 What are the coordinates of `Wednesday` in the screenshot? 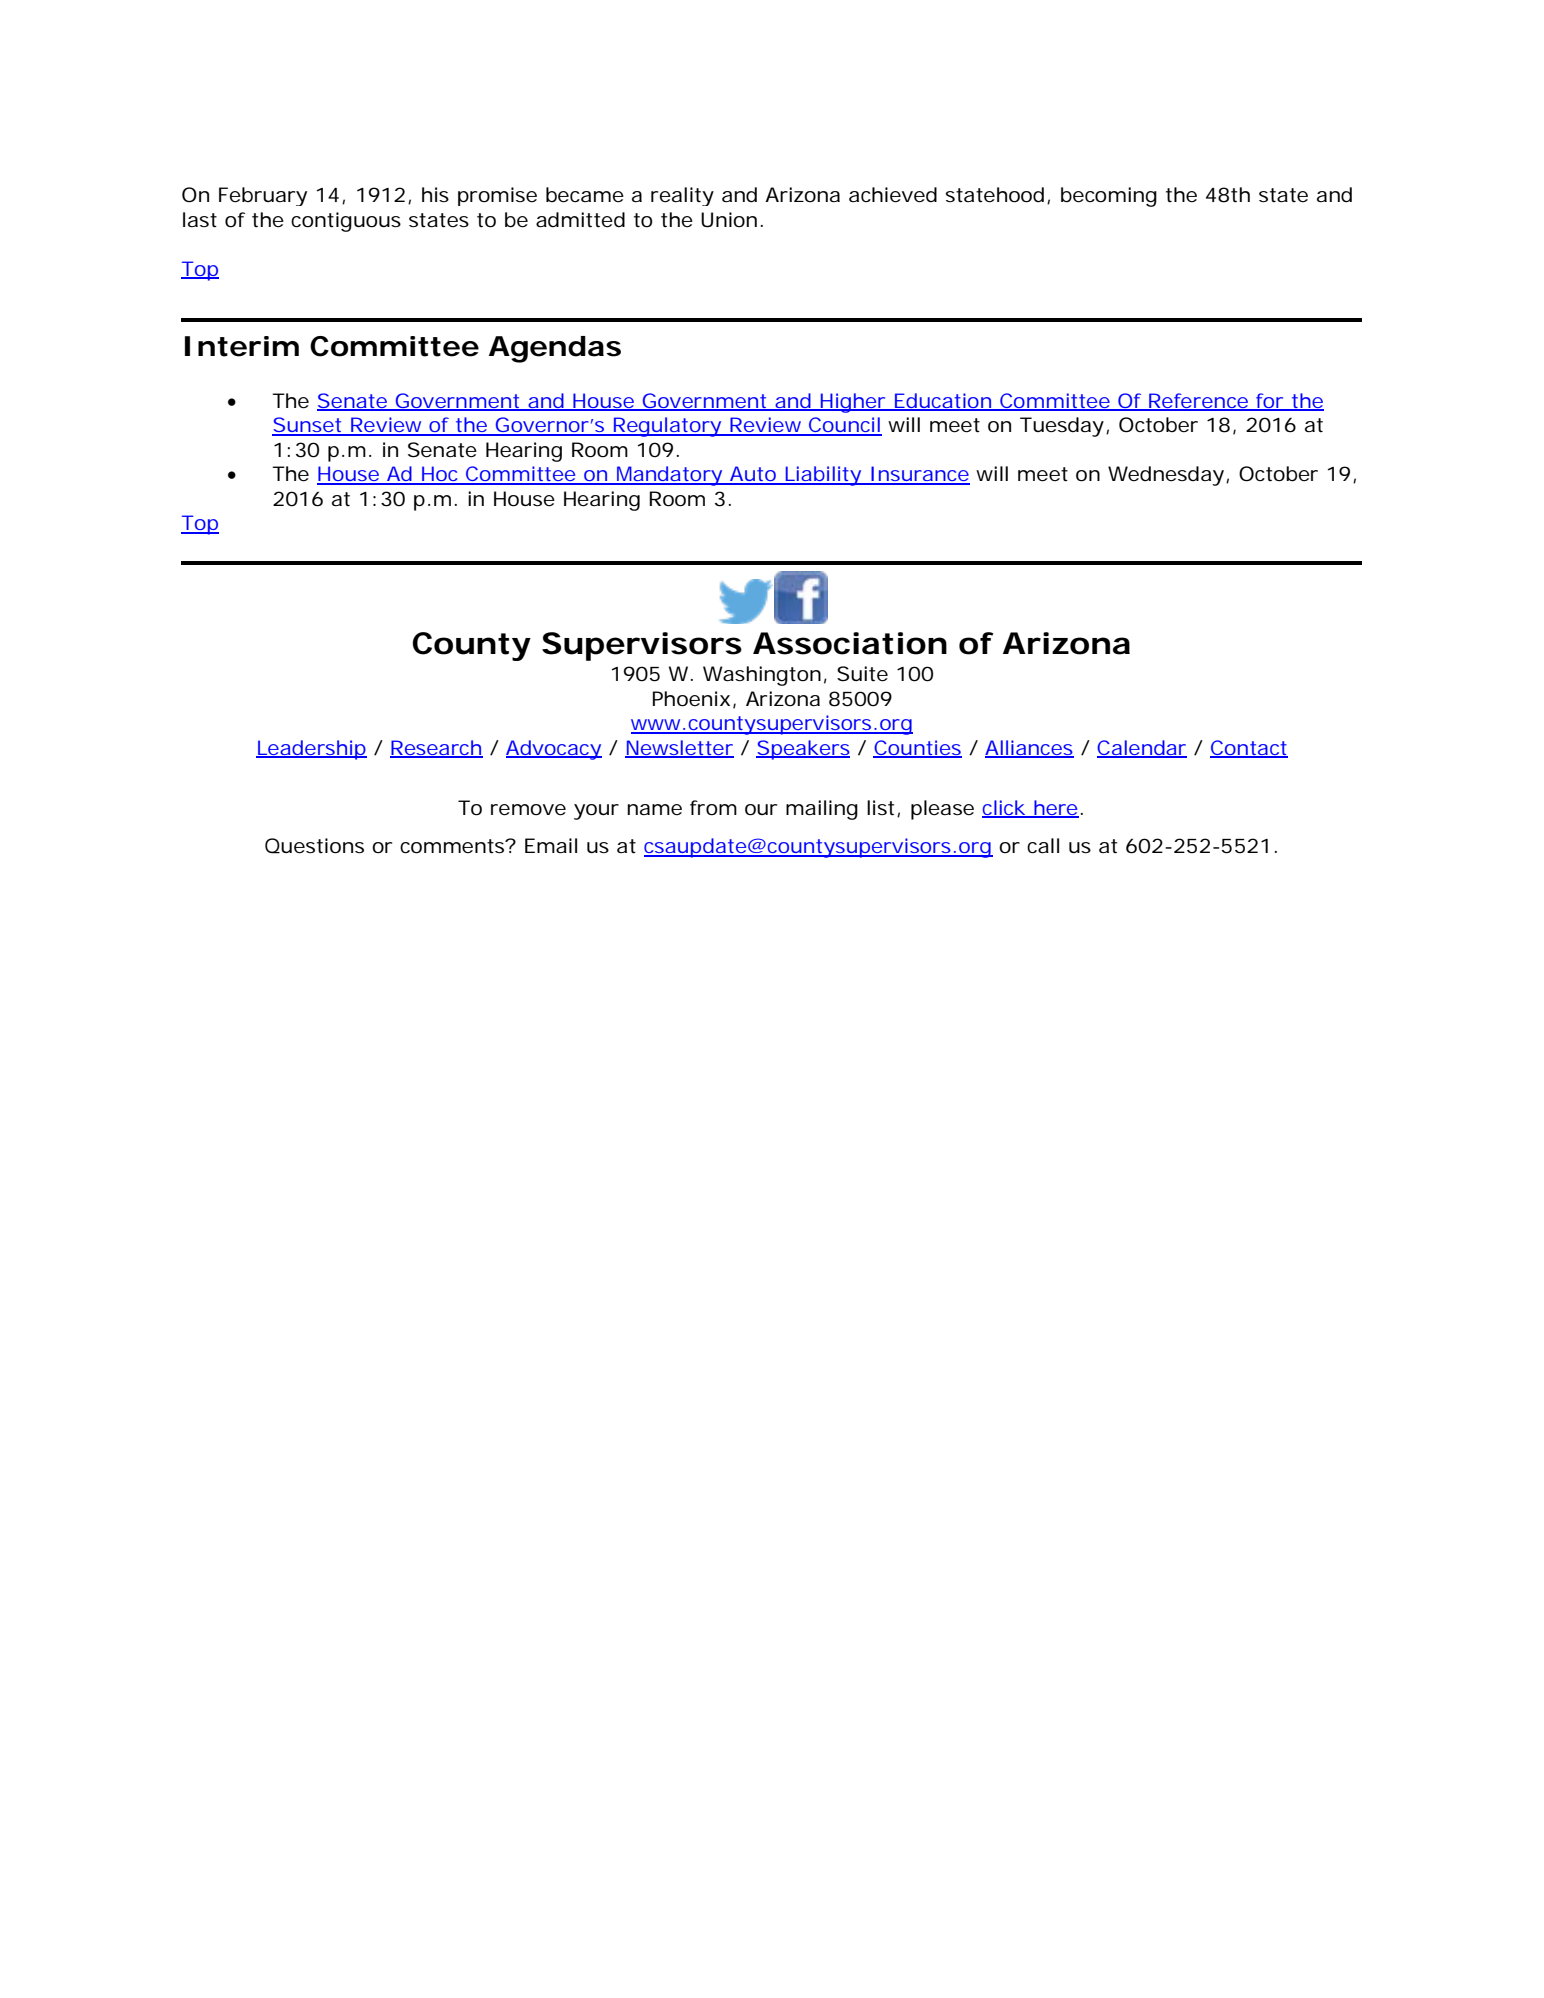 It's located at (1168, 476).
